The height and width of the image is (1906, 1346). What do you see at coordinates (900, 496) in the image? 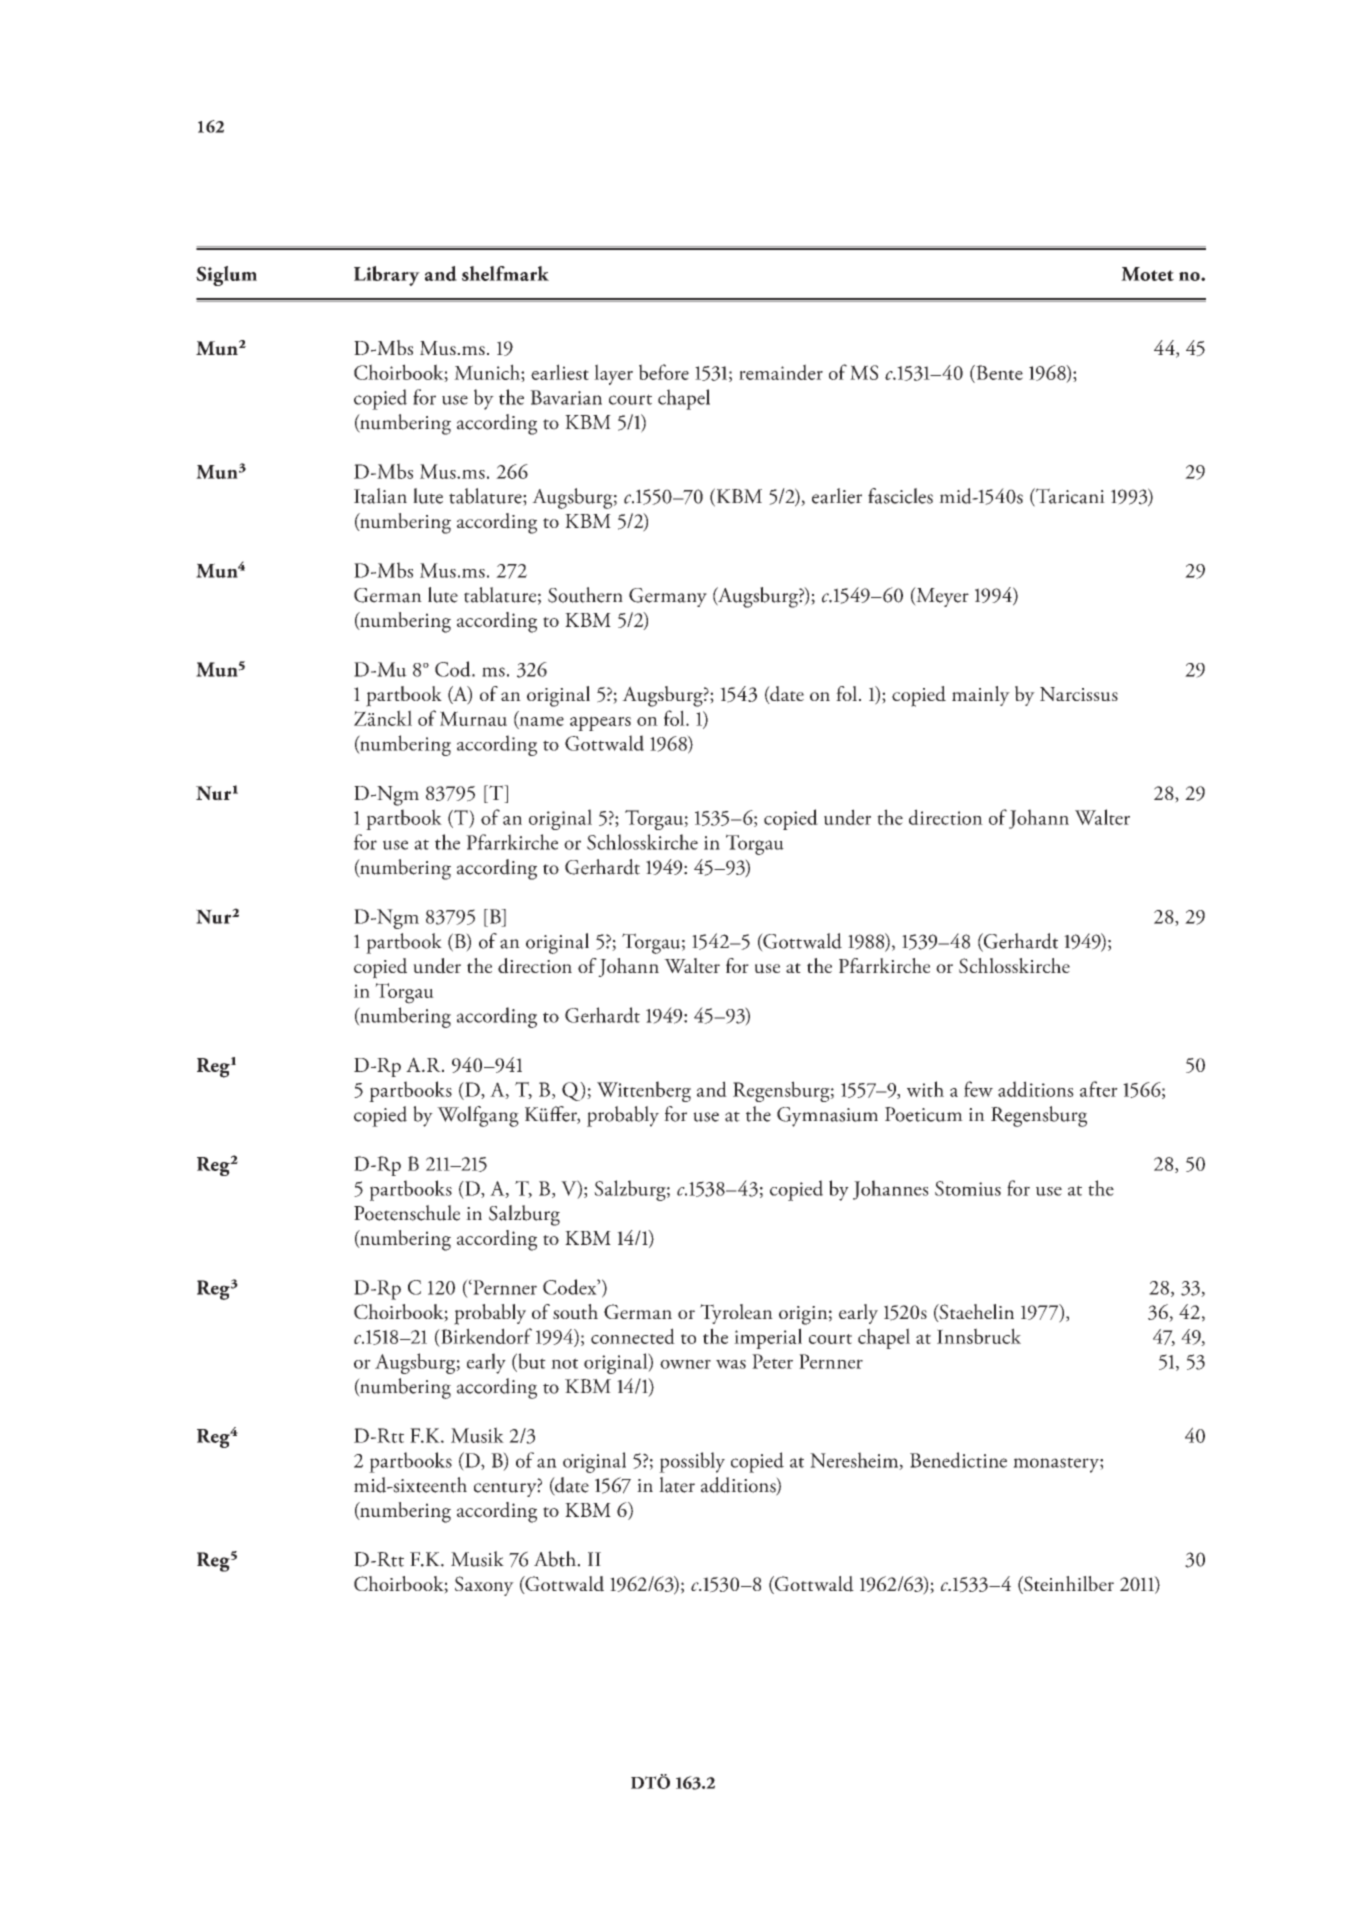
I see `fascicles` at bounding box center [900, 496].
